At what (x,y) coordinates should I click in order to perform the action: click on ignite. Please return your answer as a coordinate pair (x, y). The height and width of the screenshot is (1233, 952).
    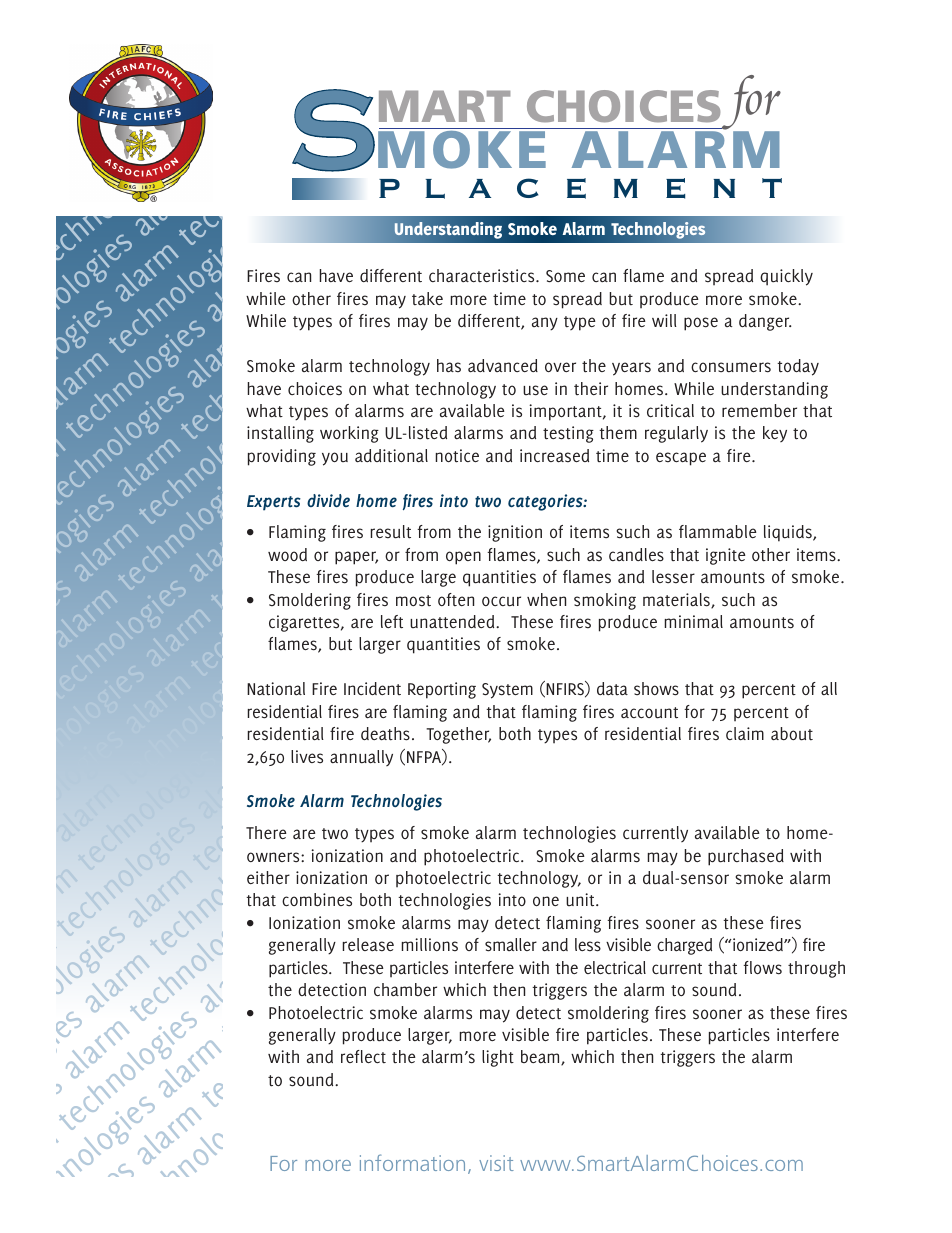
    Looking at the image, I should click on (726, 556).
